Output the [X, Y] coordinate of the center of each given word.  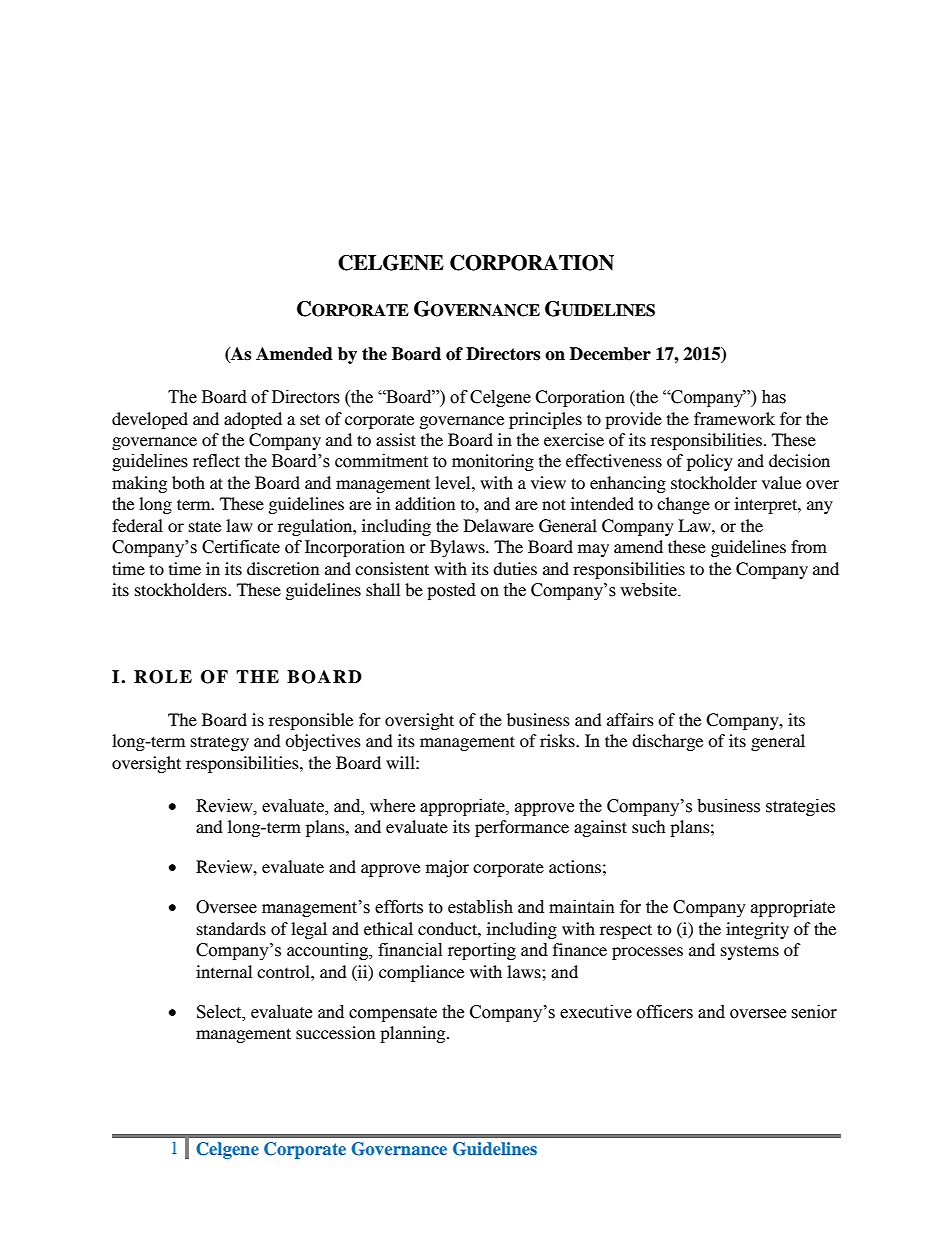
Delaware [499, 525]
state [205, 526]
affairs [630, 719]
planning [414, 1034]
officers [665, 1012]
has [774, 397]
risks [558, 740]
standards [231, 928]
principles [545, 420]
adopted [253, 420]
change [683, 505]
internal [224, 971]
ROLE [163, 677]
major [447, 868]
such [649, 826]
